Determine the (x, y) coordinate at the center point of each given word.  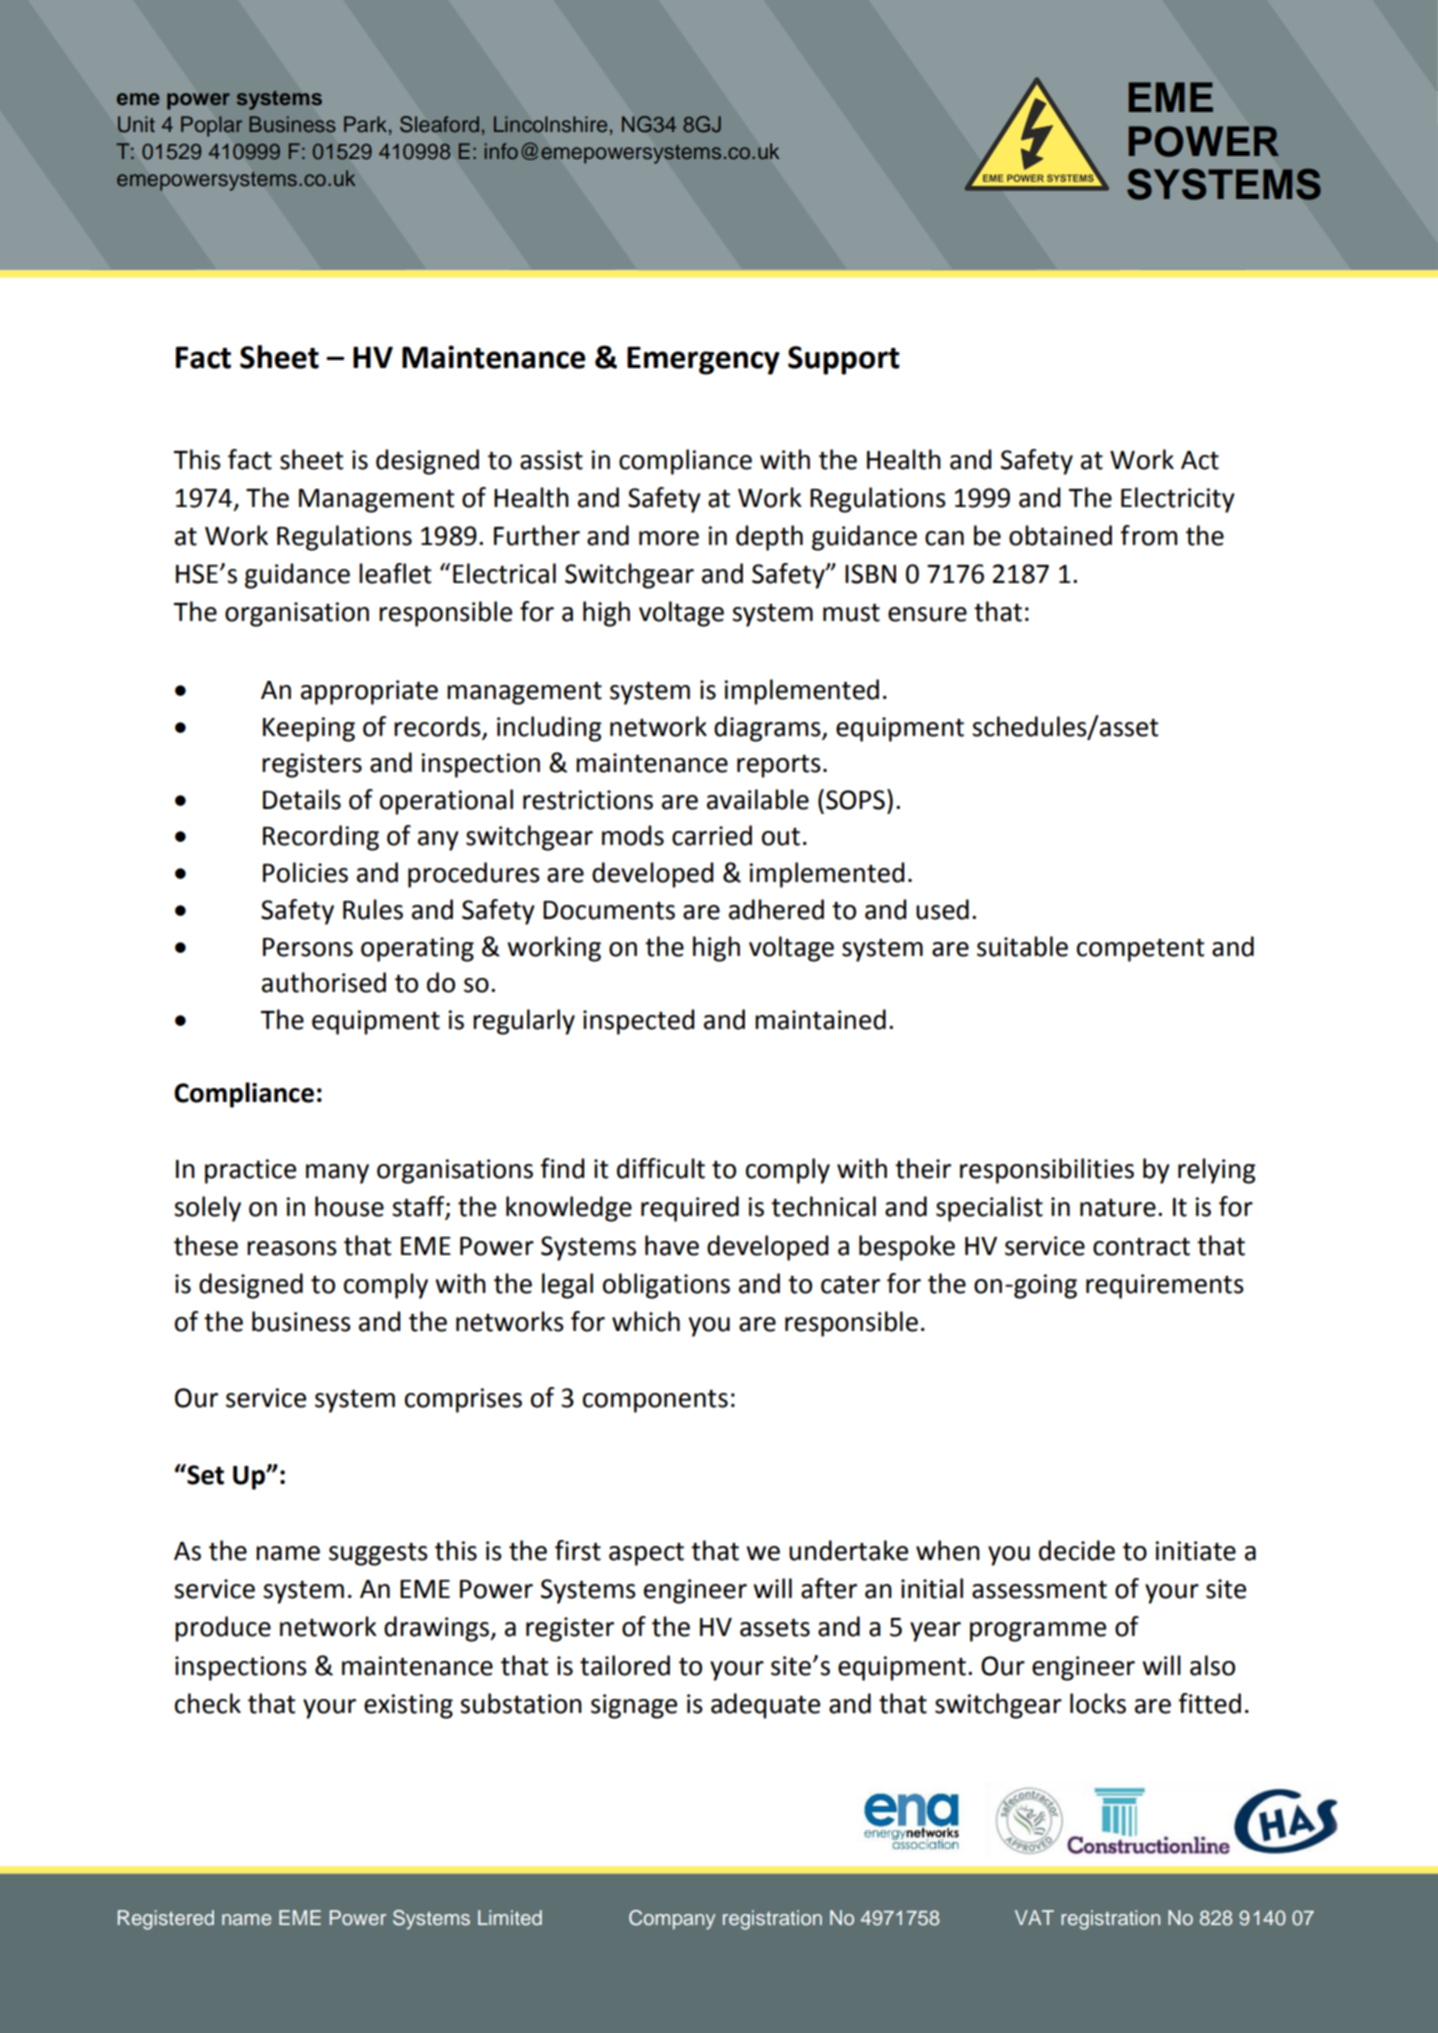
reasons (292, 1248)
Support (844, 360)
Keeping (309, 729)
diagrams (768, 729)
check (208, 1703)
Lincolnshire (550, 124)
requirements (1165, 1286)
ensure (927, 614)
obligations (666, 1286)
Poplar (211, 126)
